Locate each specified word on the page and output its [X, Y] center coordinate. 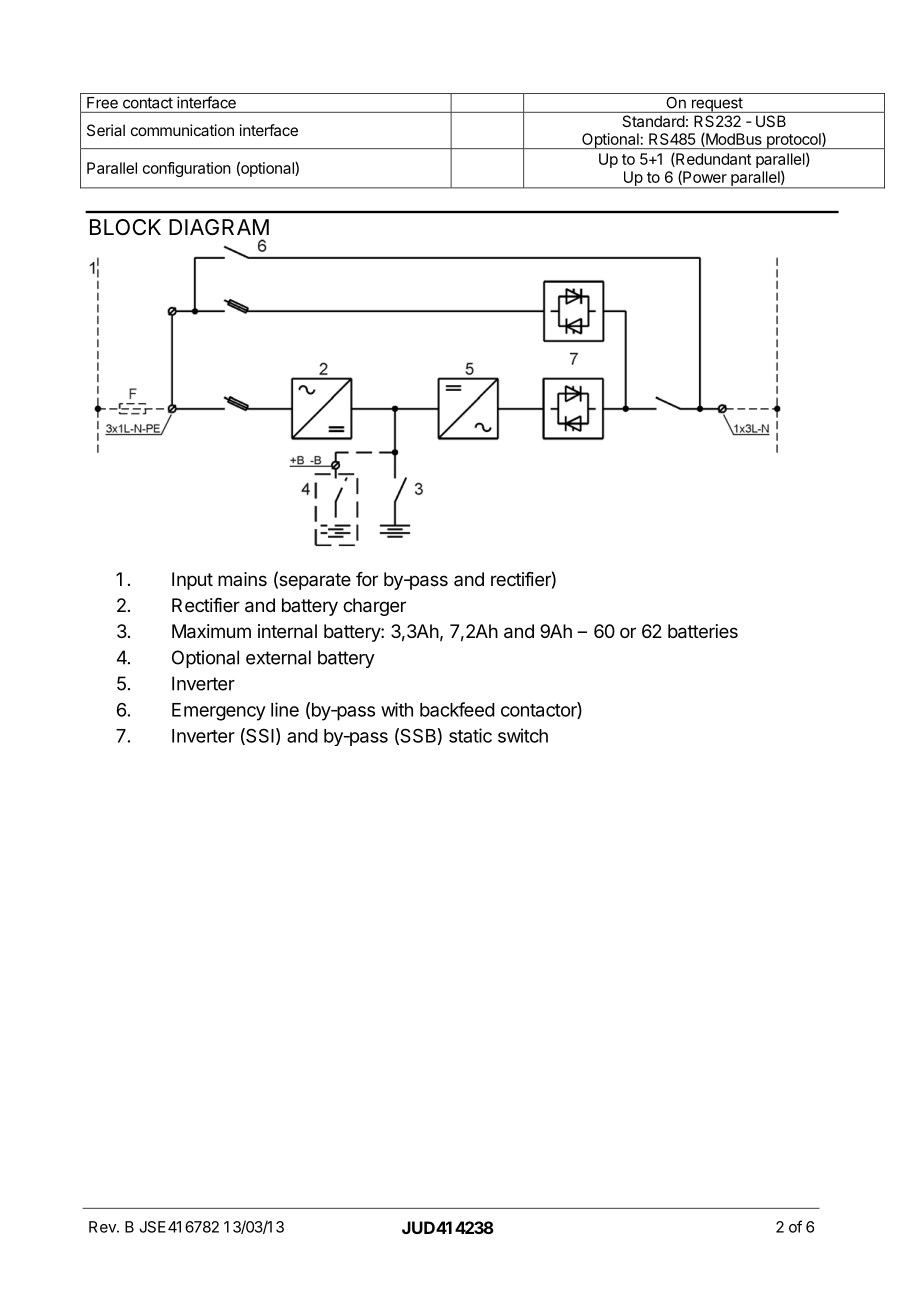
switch [523, 735]
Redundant [712, 160]
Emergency [219, 712]
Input [192, 581]
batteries [703, 631]
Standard [654, 121]
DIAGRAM [219, 227]
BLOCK [125, 227]
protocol [794, 141]
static [470, 735]
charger [374, 607]
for [367, 579]
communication [182, 130]
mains [242, 579]
